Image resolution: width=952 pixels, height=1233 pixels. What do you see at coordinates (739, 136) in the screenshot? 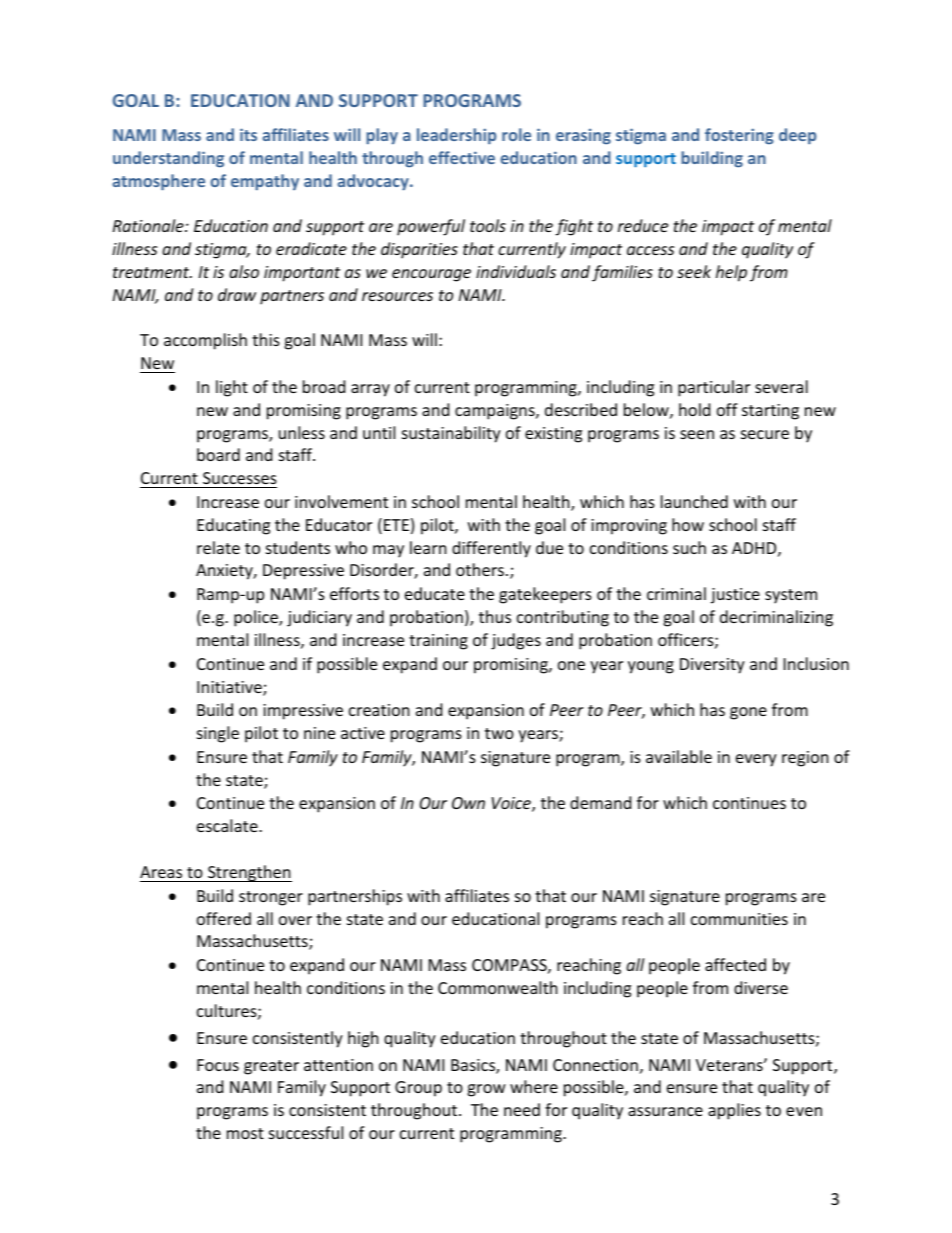
I see `fostering` at bounding box center [739, 136].
